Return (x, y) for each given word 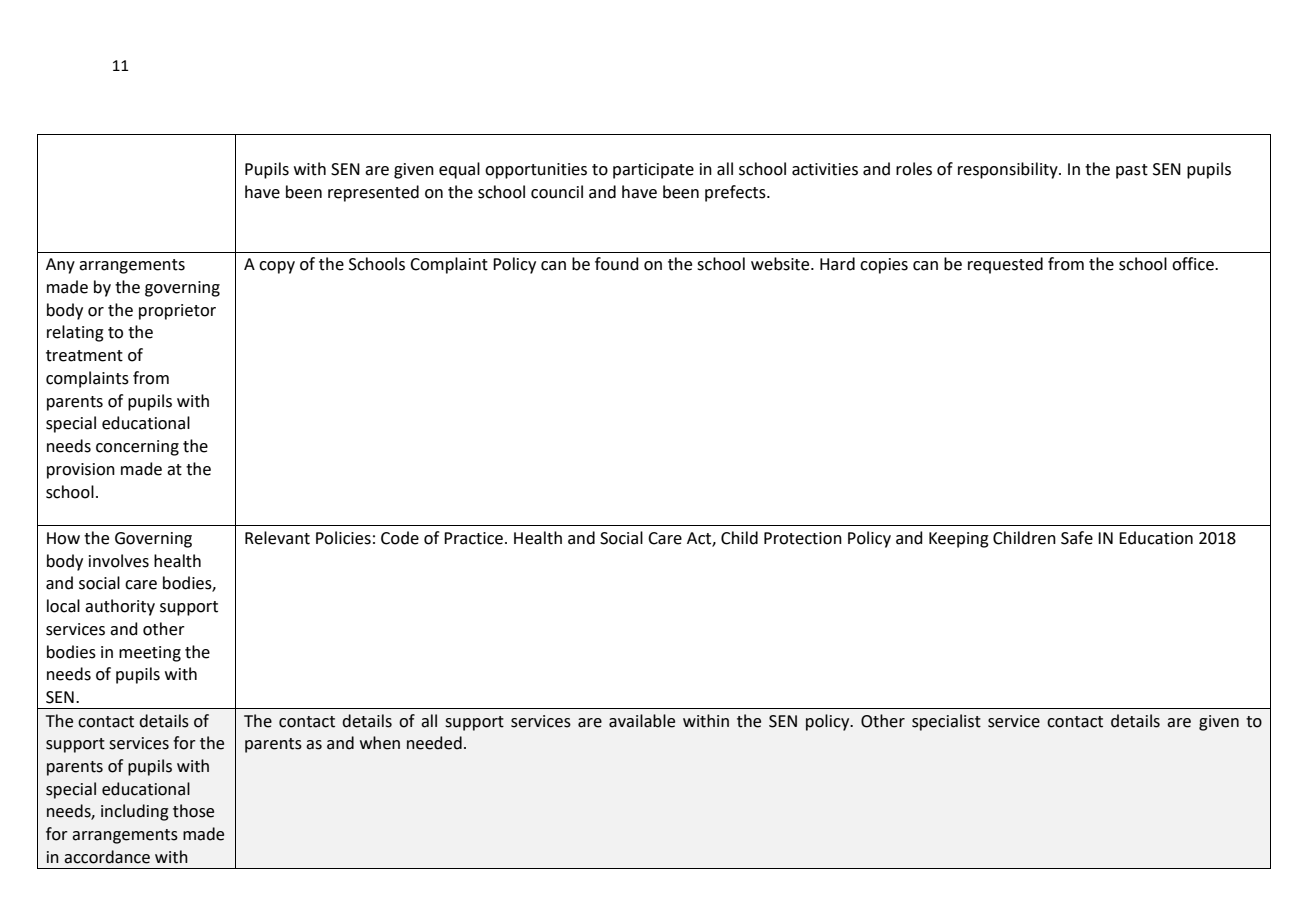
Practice (473, 538)
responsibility (1009, 170)
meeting (150, 654)
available (642, 721)
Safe (1077, 538)
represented (373, 193)
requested (1005, 265)
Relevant (277, 538)
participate (653, 171)
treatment (84, 356)
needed (434, 743)
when (380, 743)
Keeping (959, 540)
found (617, 264)
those (193, 811)
